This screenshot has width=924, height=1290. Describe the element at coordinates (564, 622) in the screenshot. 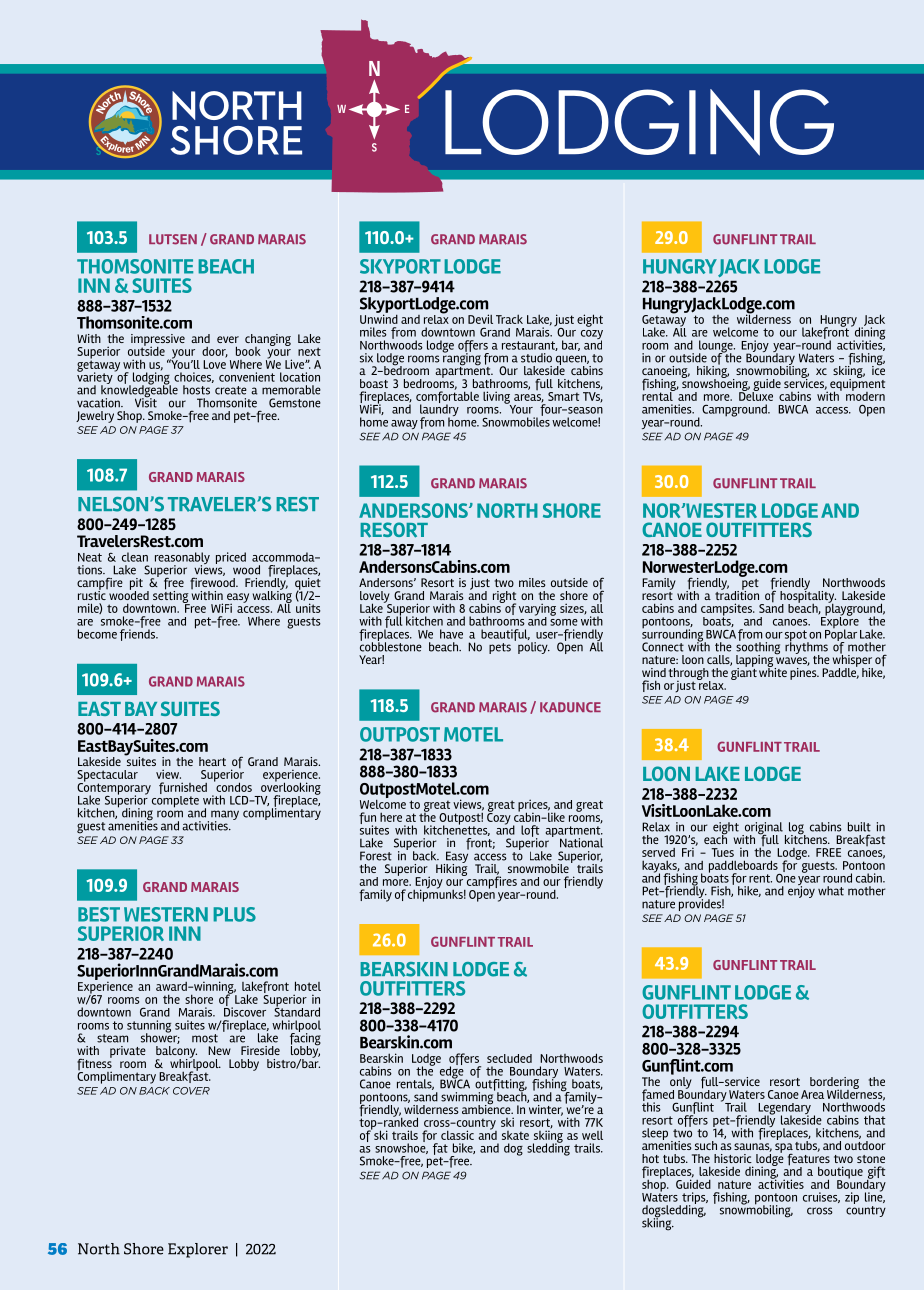

I see `some` at that location.
